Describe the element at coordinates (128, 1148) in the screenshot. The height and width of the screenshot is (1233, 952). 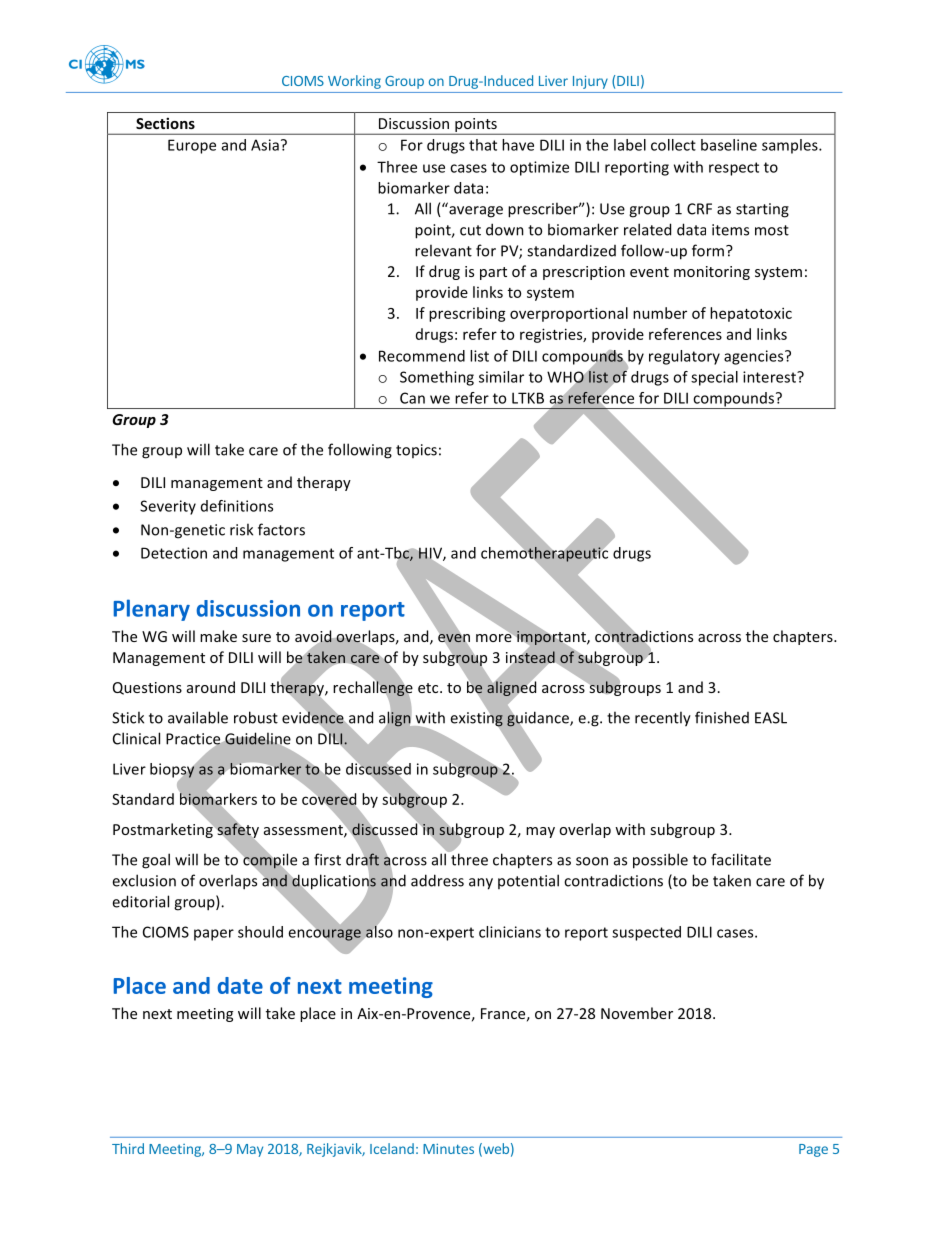
I see `Third` at that location.
